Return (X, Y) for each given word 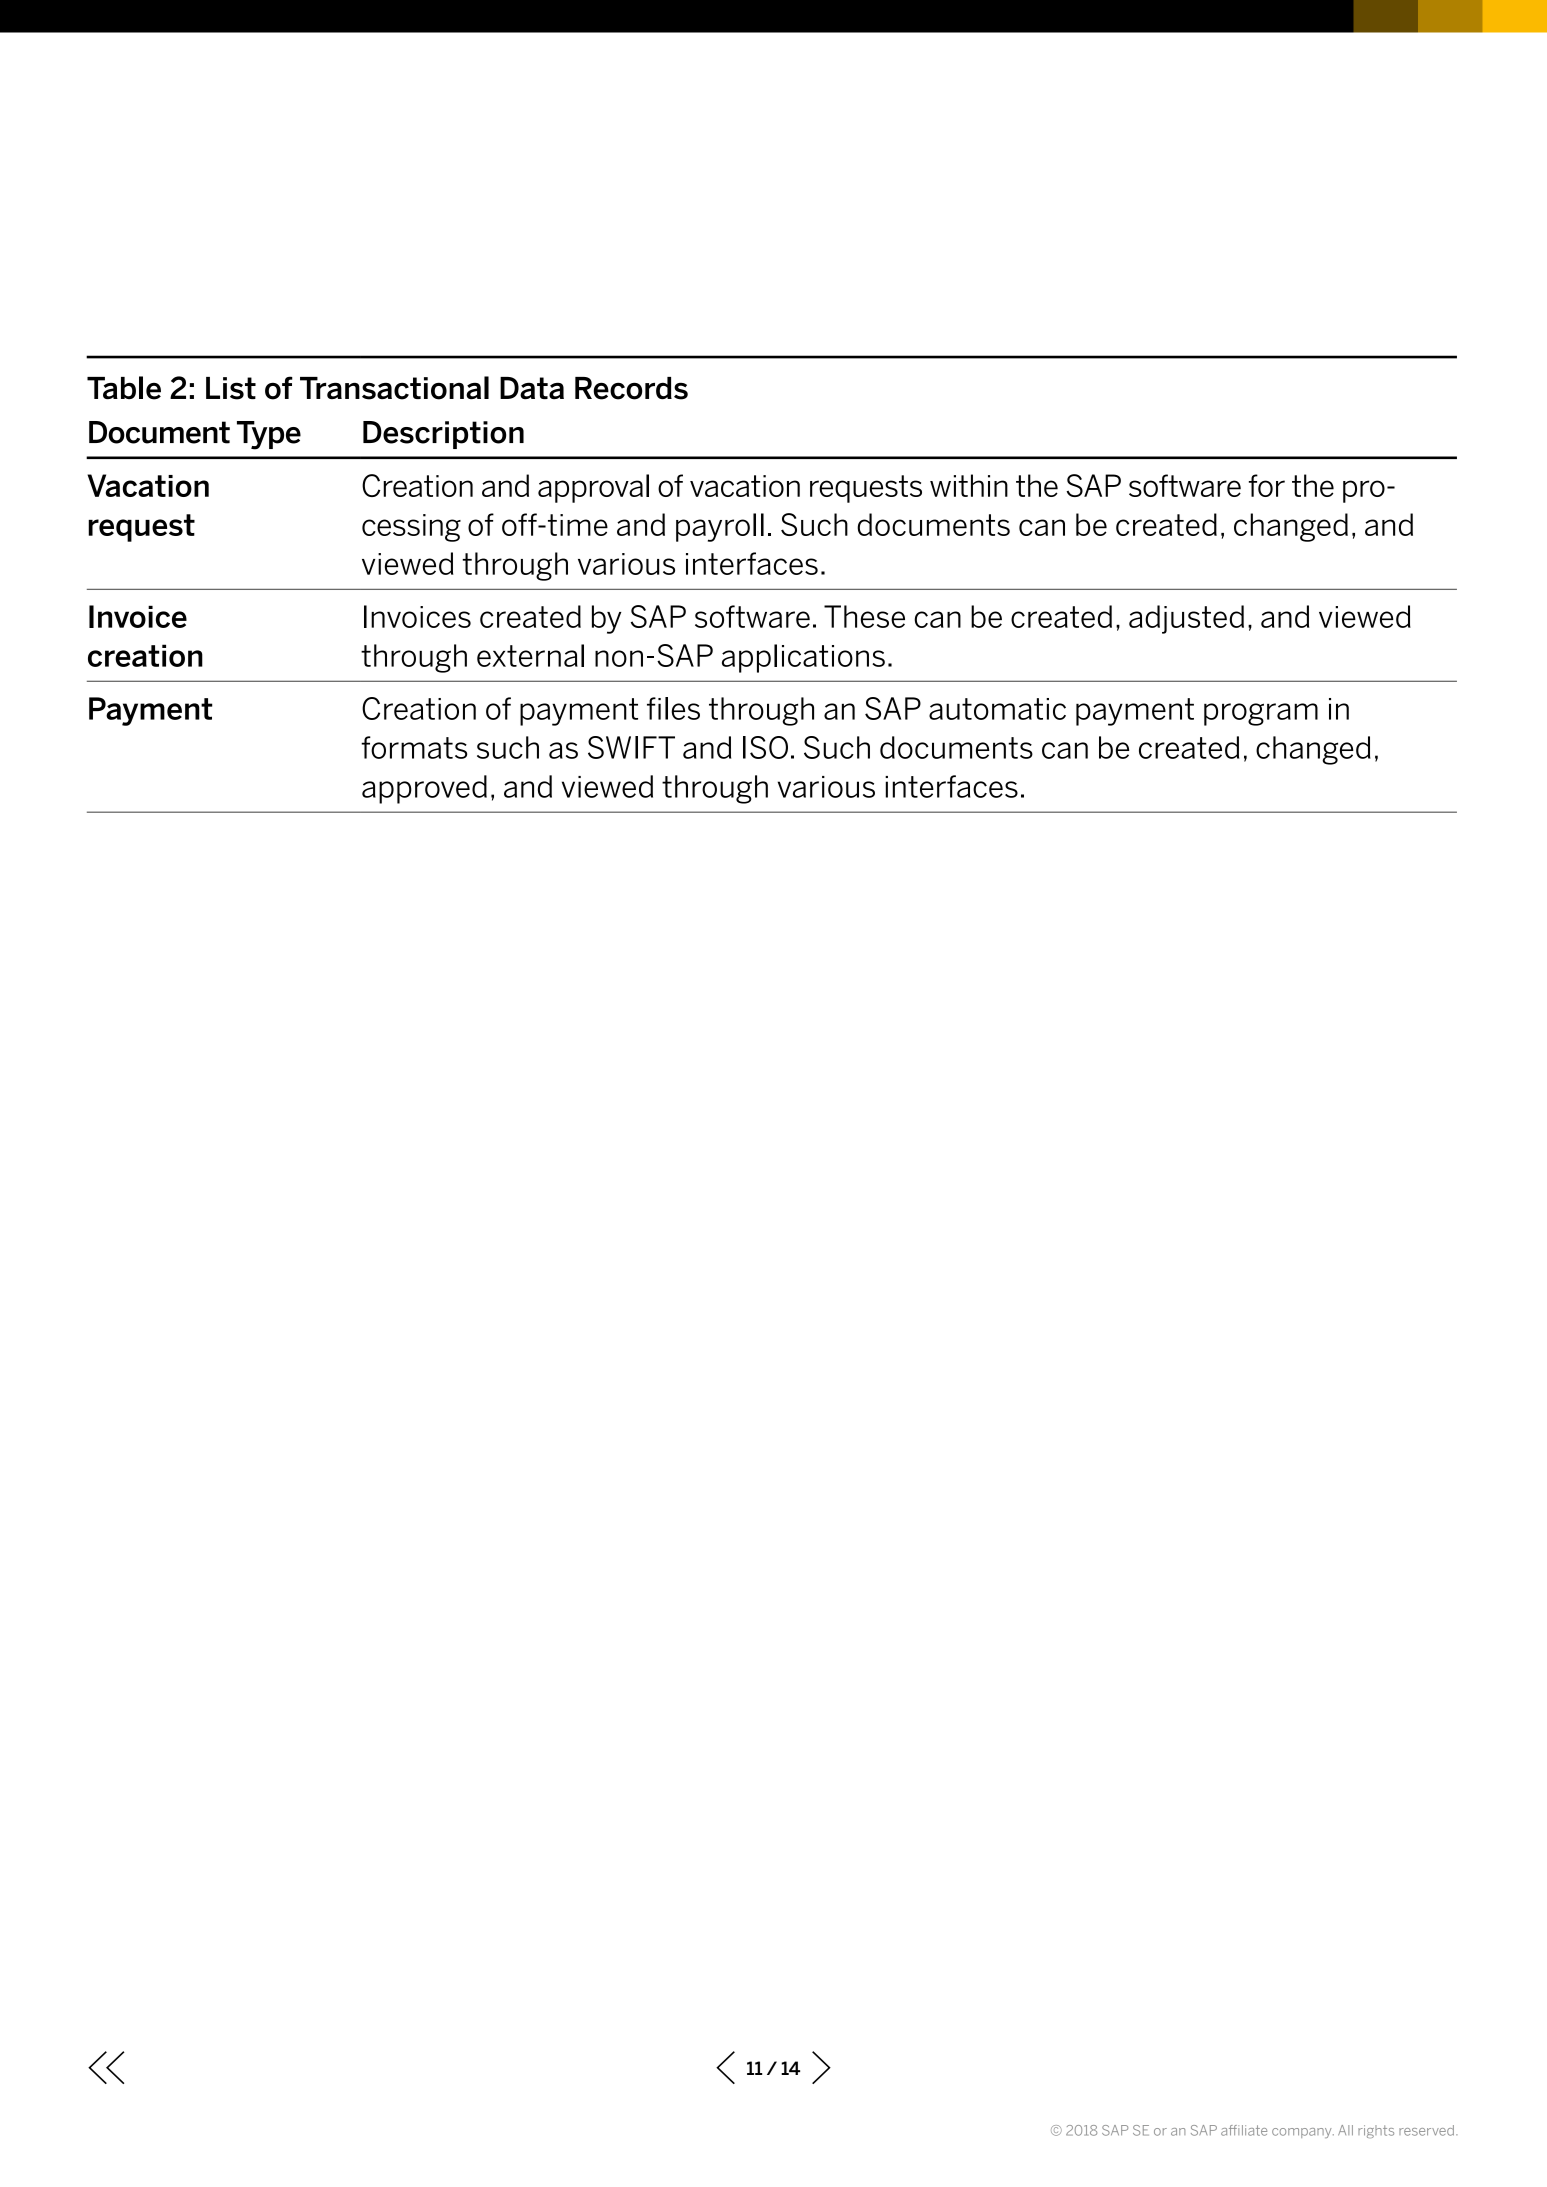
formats (414, 747)
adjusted (1186, 619)
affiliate (1244, 2130)
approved (424, 789)
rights (1376, 2131)
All (1345, 2130)
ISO (765, 747)
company (1303, 2133)
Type (269, 435)
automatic (997, 709)
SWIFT (631, 747)
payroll (720, 527)
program (1261, 714)
